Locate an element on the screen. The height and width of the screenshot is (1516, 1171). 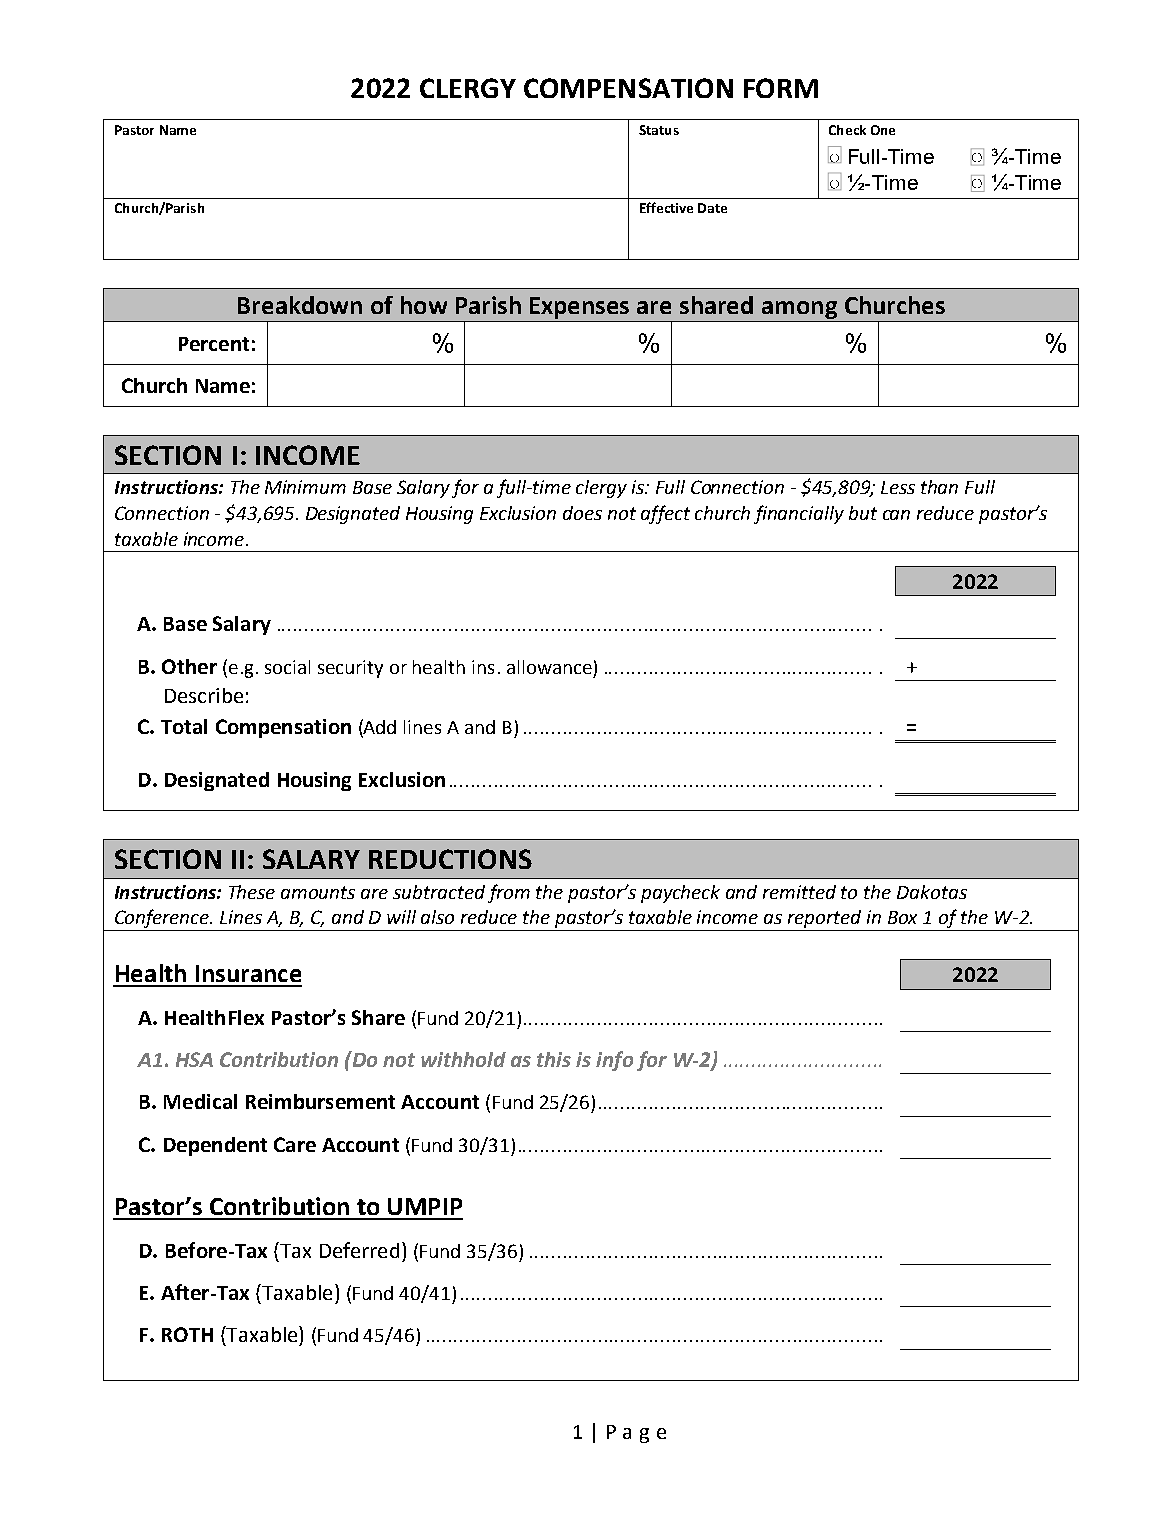
Total is located at coordinates (184, 726).
